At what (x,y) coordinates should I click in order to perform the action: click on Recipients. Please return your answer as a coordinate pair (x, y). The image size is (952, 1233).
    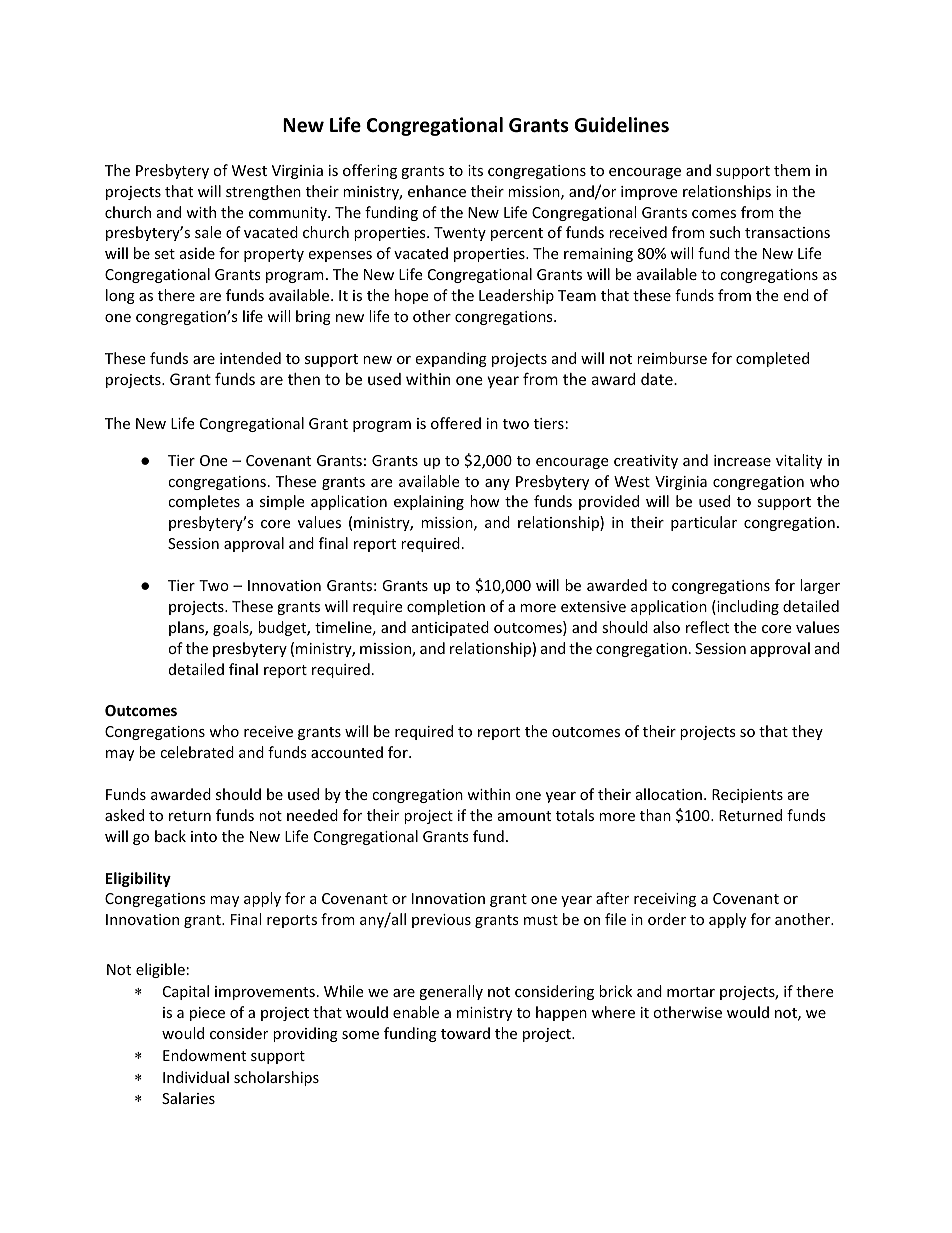
    Looking at the image, I should click on (747, 796).
